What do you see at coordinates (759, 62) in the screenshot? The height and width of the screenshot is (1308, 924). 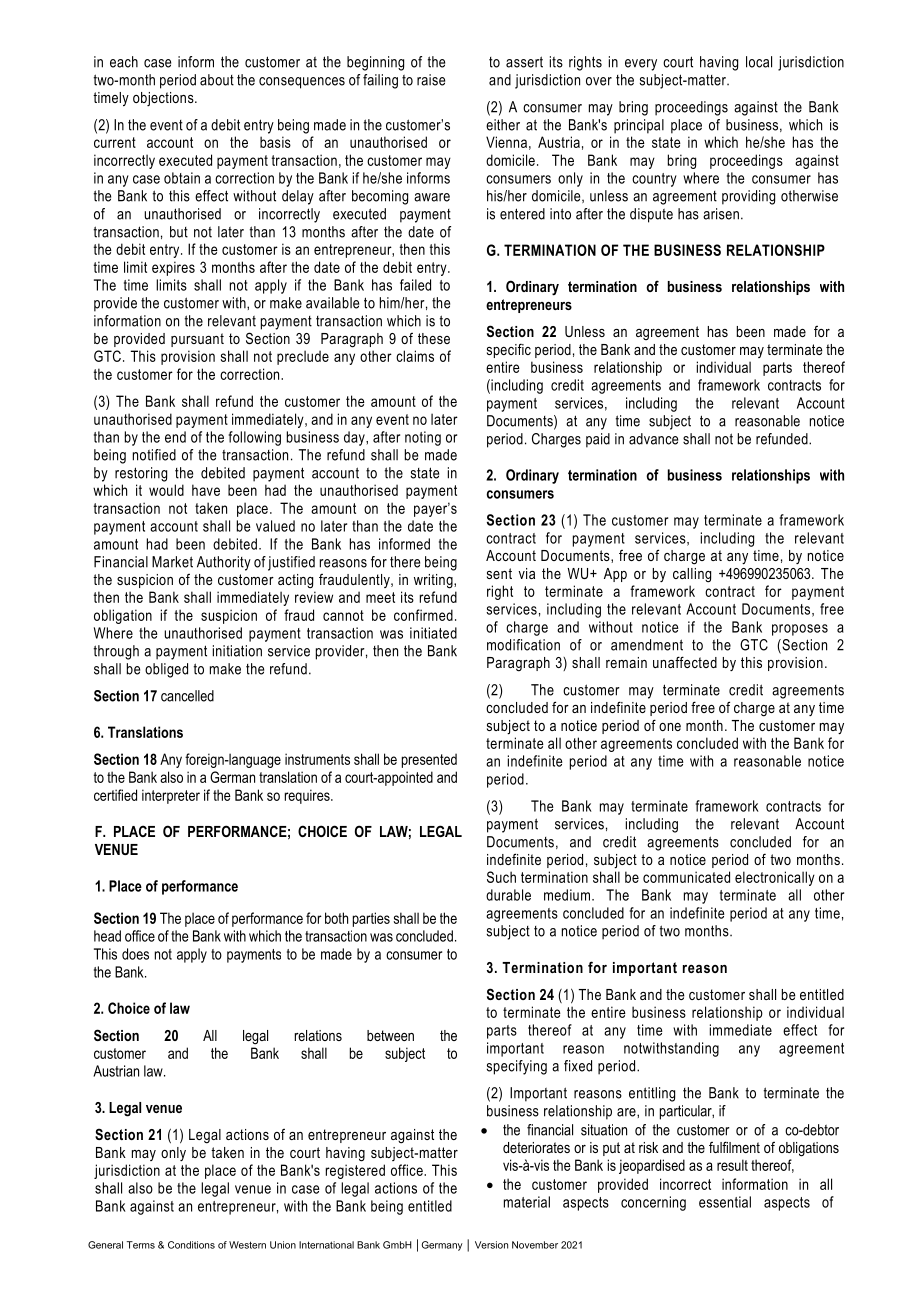 I see `local` at bounding box center [759, 62].
